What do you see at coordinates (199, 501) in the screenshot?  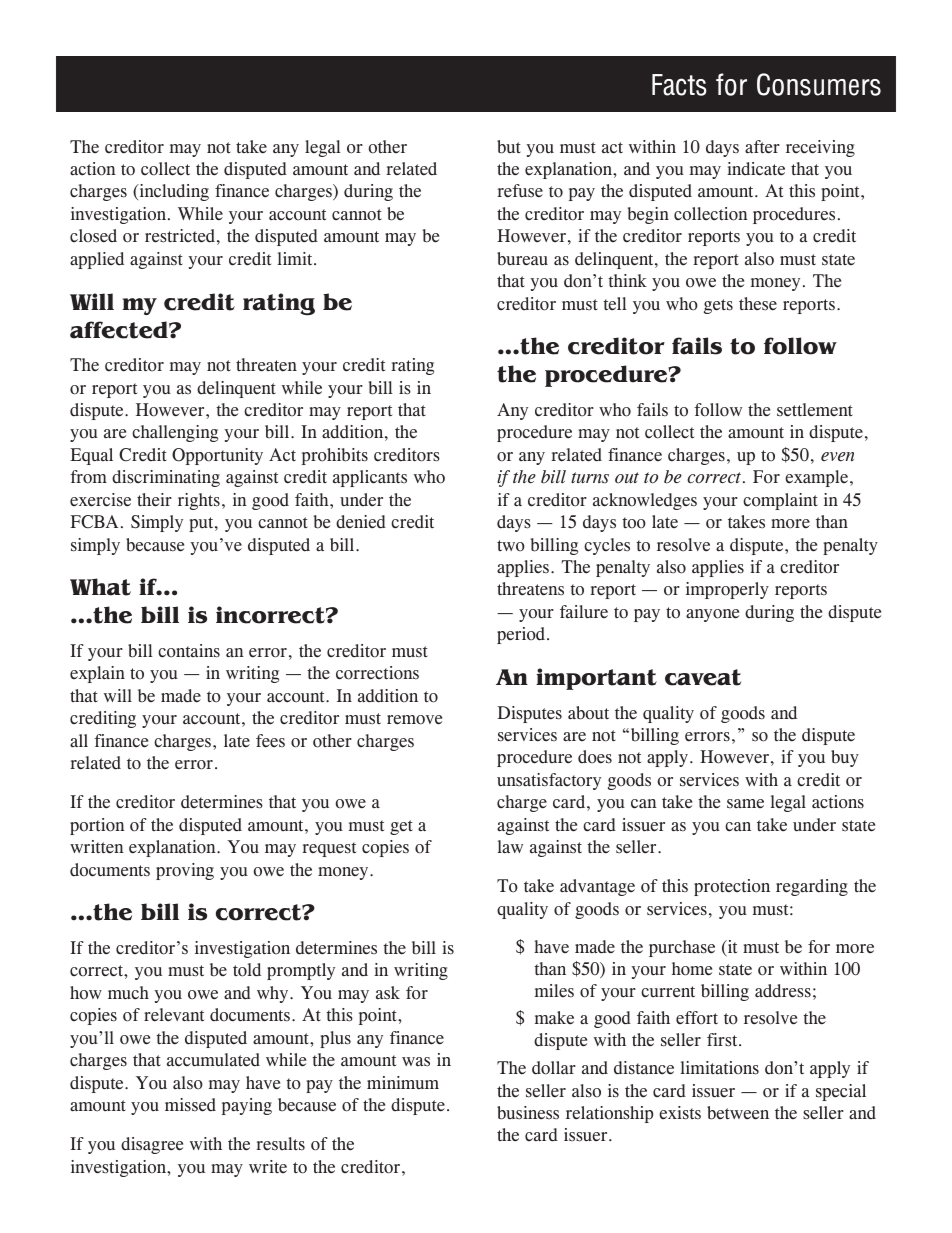 I see `rights` at bounding box center [199, 501].
